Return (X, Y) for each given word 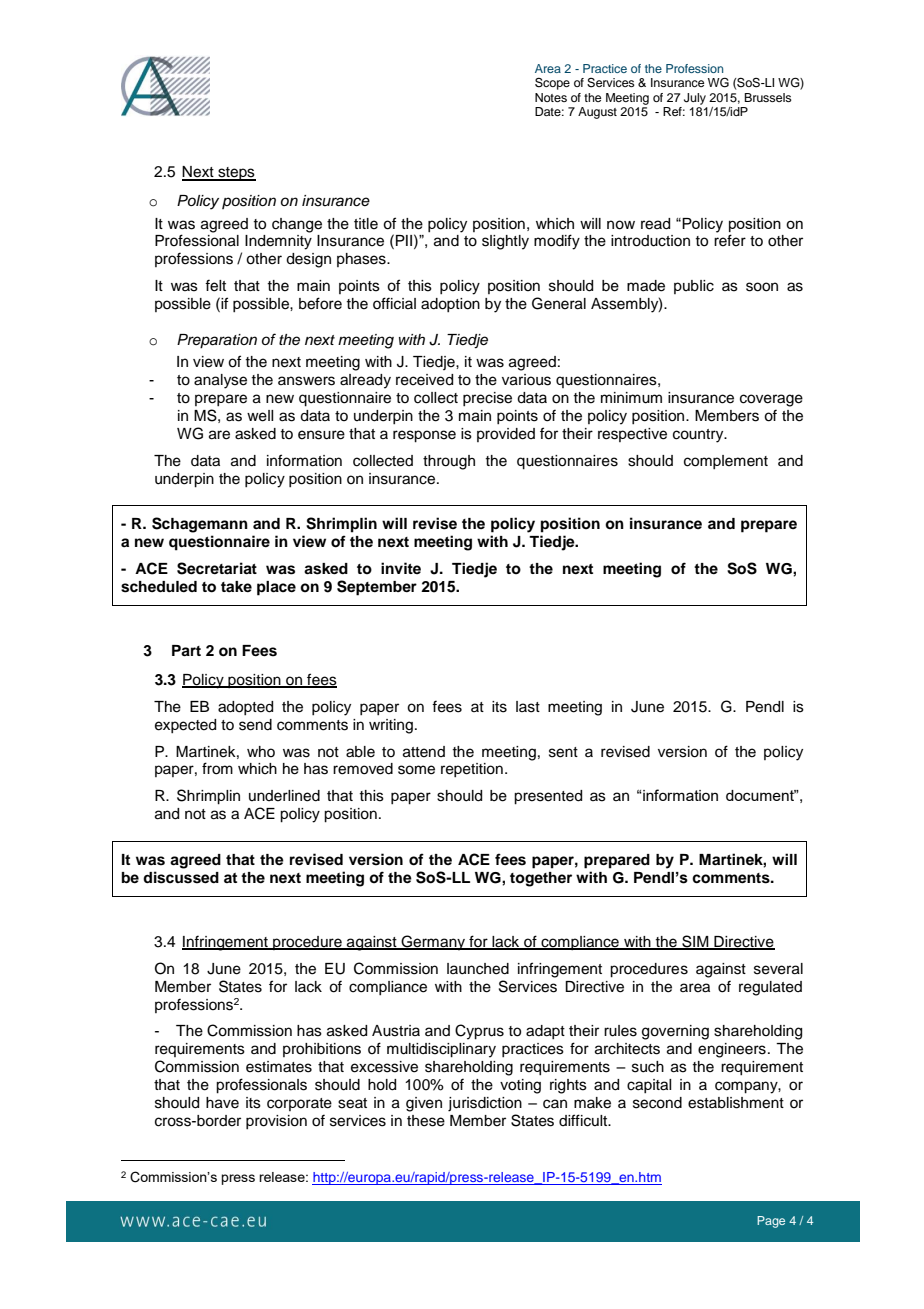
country (699, 436)
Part (186, 651)
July (695, 99)
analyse (220, 381)
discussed (181, 877)
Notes (551, 97)
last (528, 707)
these (426, 1121)
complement (726, 462)
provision (276, 1122)
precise (487, 399)
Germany (433, 943)
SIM (695, 942)
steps (236, 174)
